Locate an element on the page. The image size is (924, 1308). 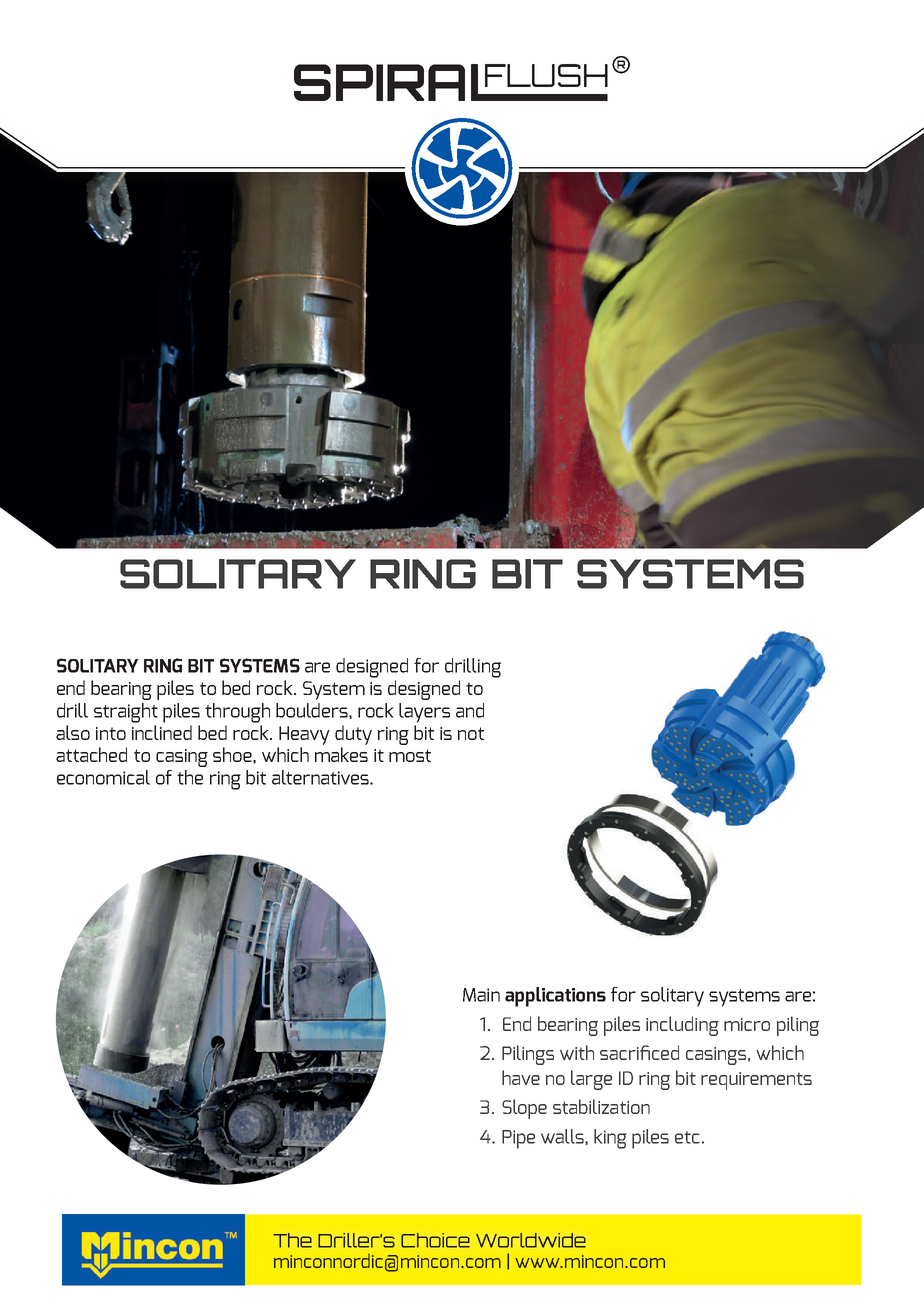
including is located at coordinates (682, 1026).
